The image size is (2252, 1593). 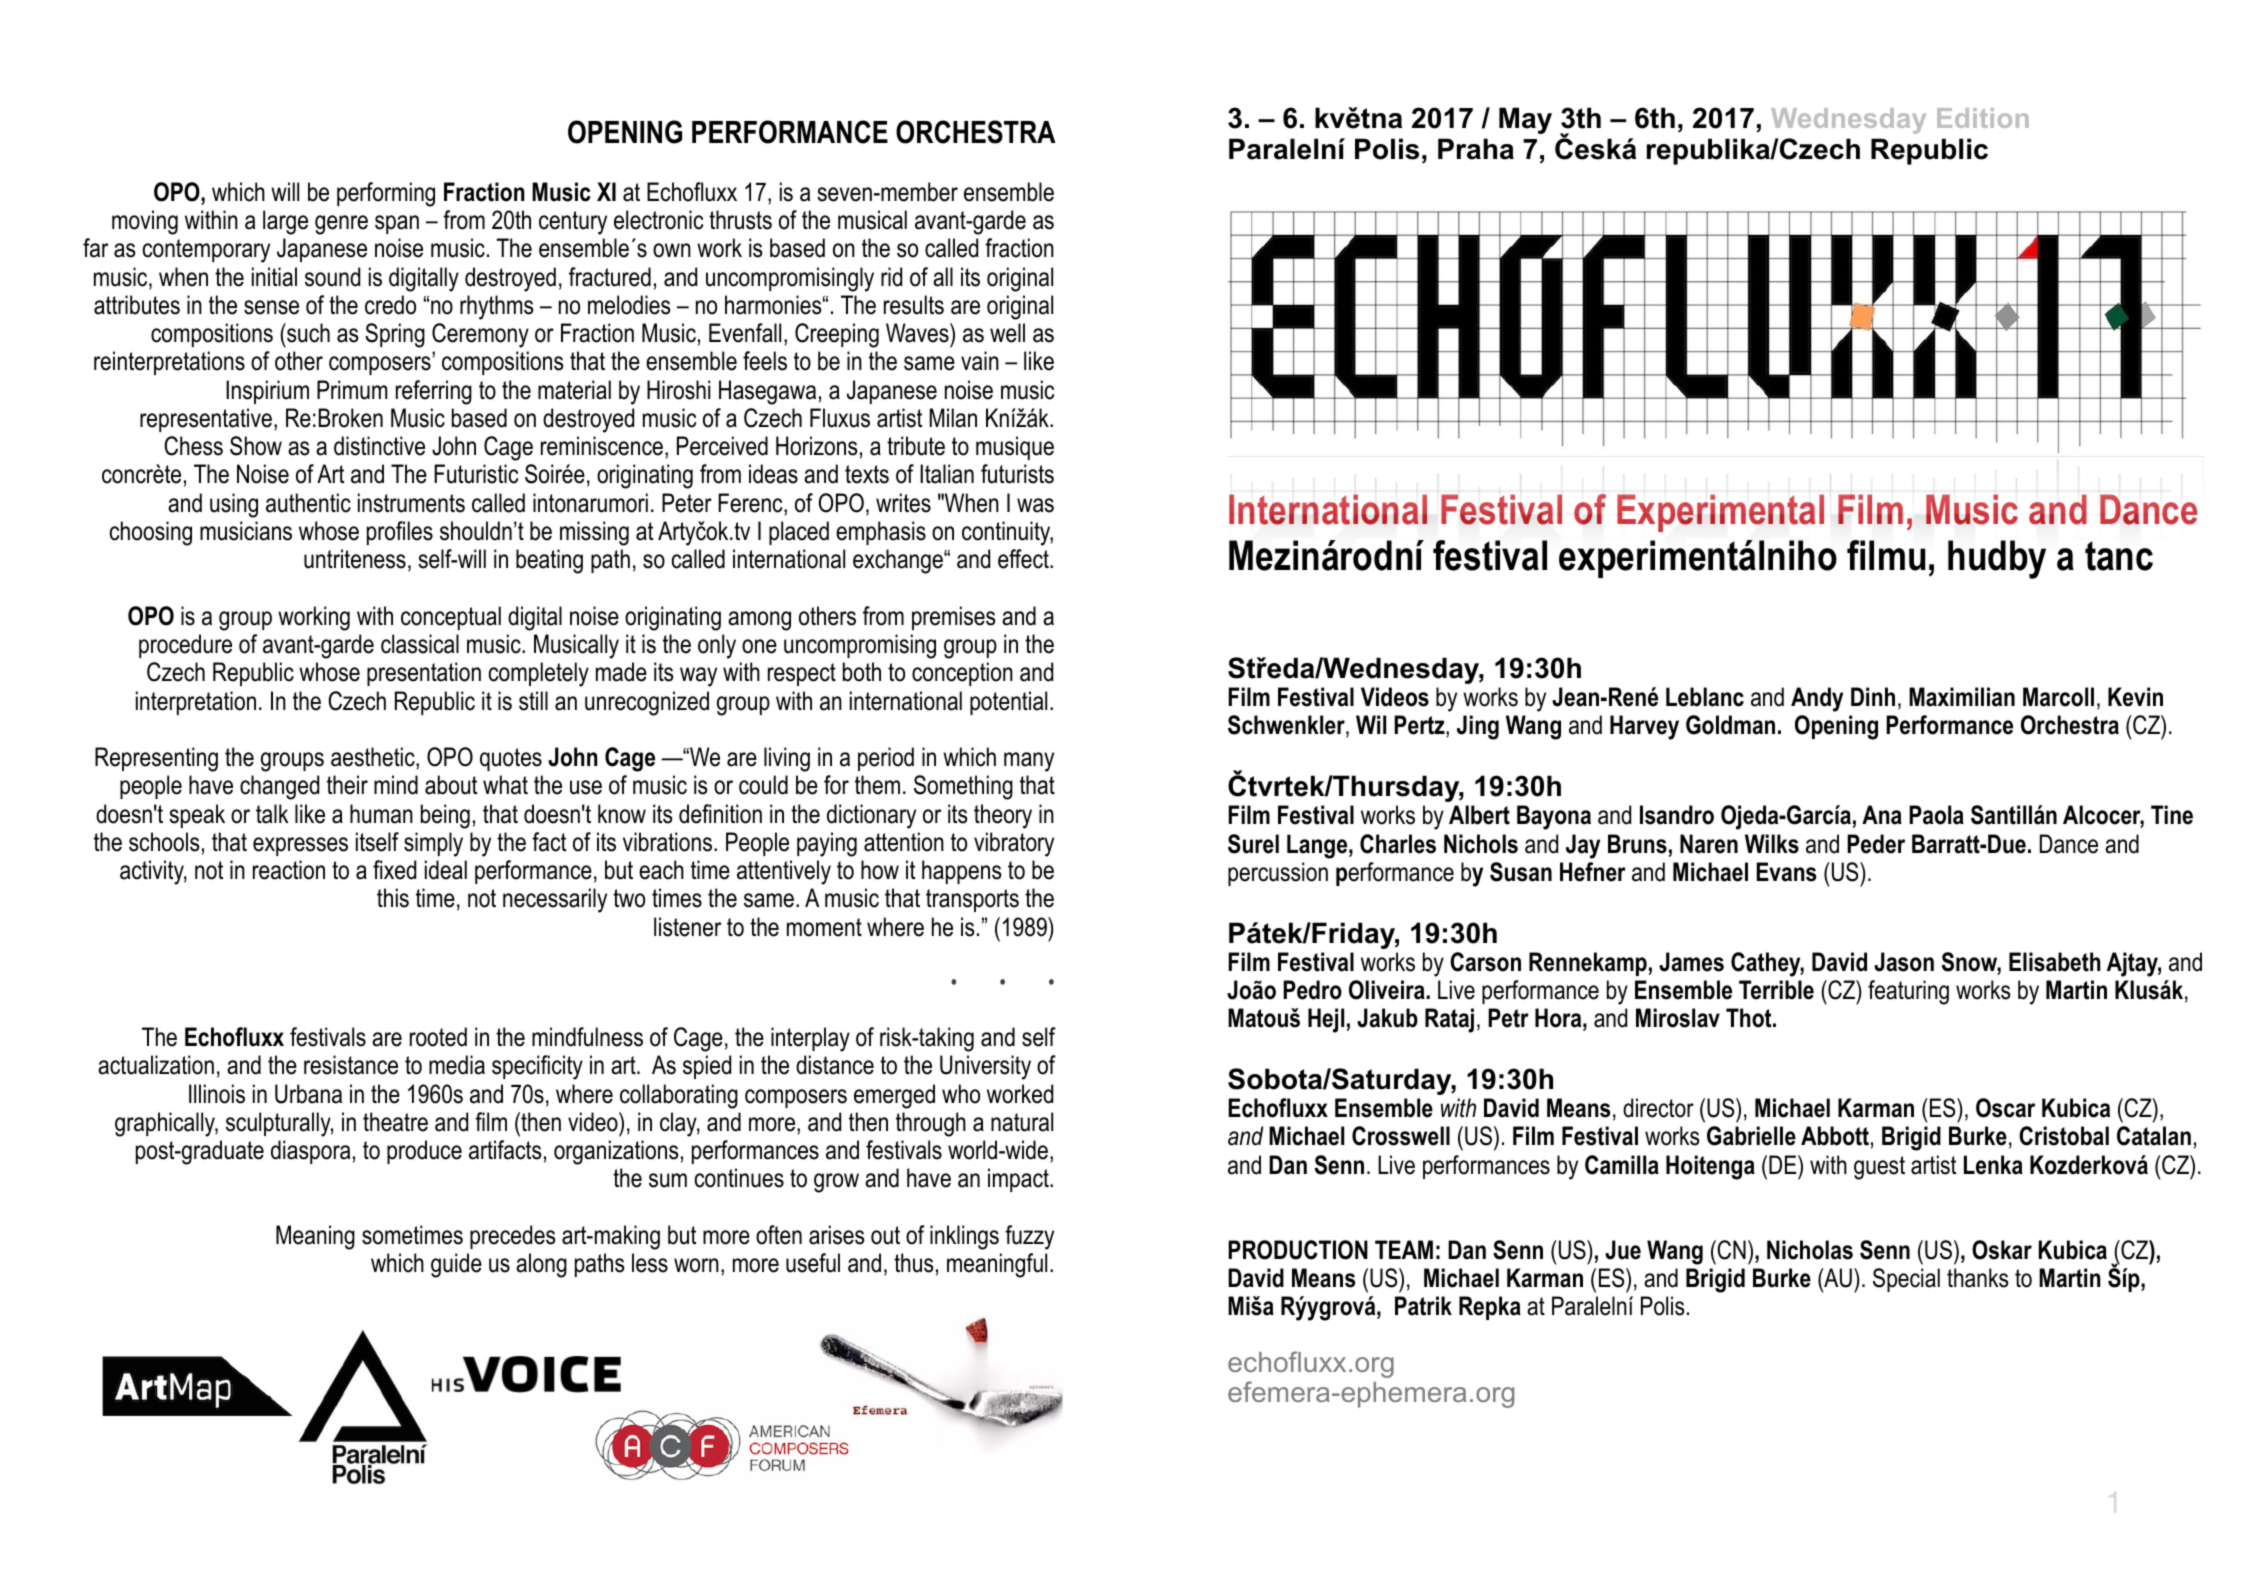 I want to click on performing, so click(x=386, y=194).
